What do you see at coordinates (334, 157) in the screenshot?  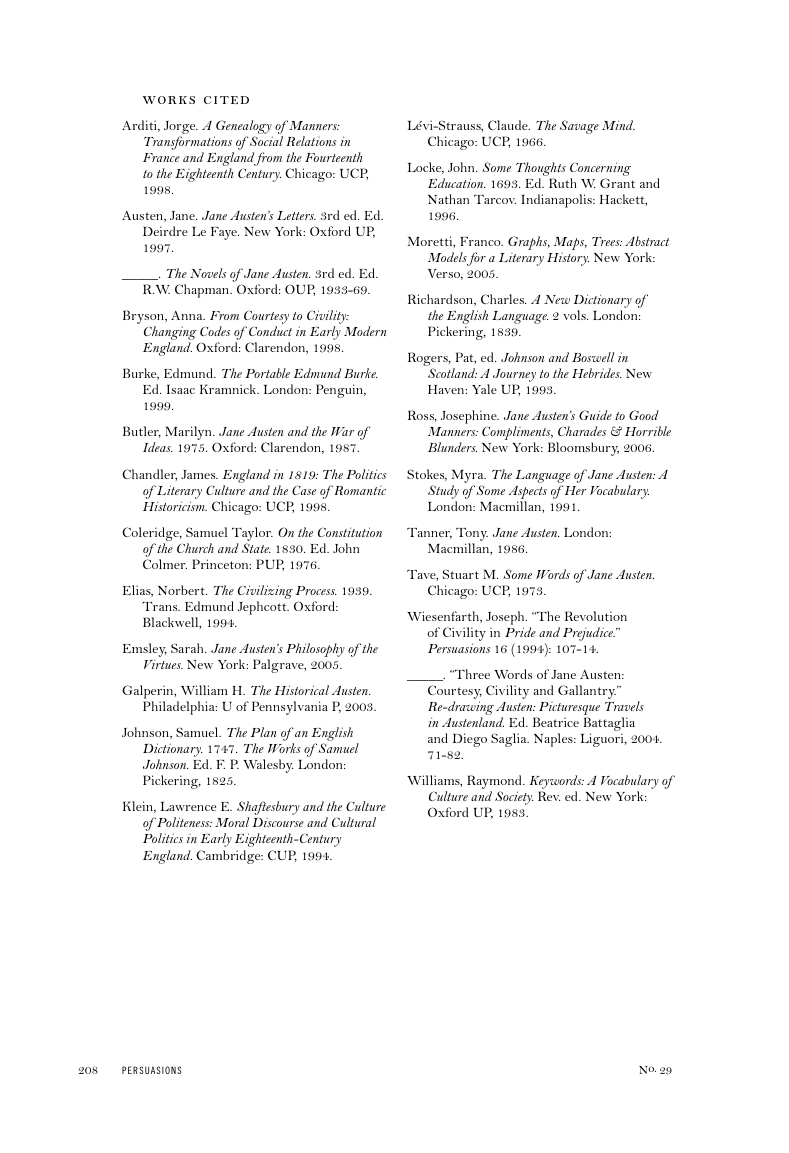 I see `Fourteenth` at bounding box center [334, 157].
